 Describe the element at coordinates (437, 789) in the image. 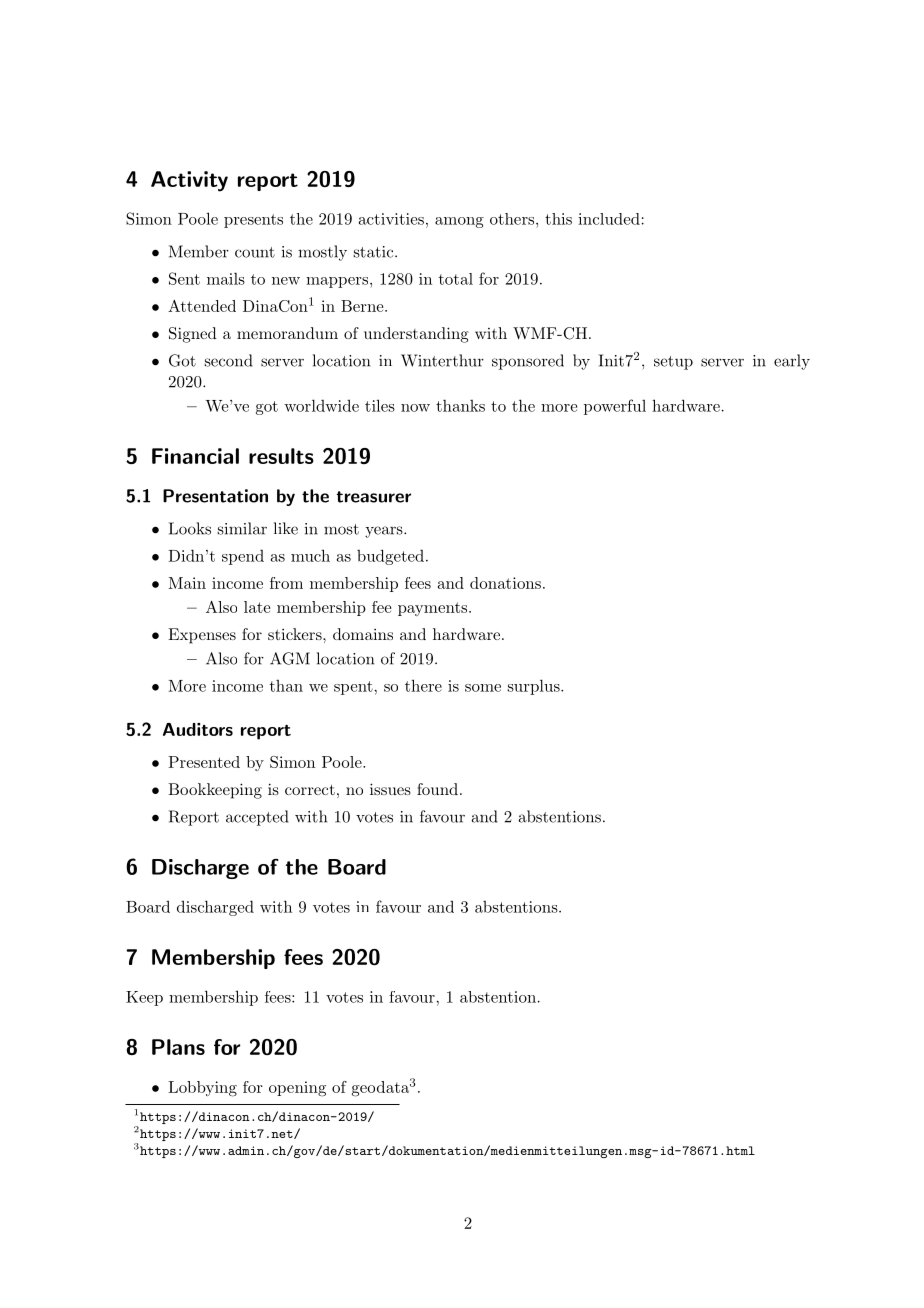

I see `found` at that location.
